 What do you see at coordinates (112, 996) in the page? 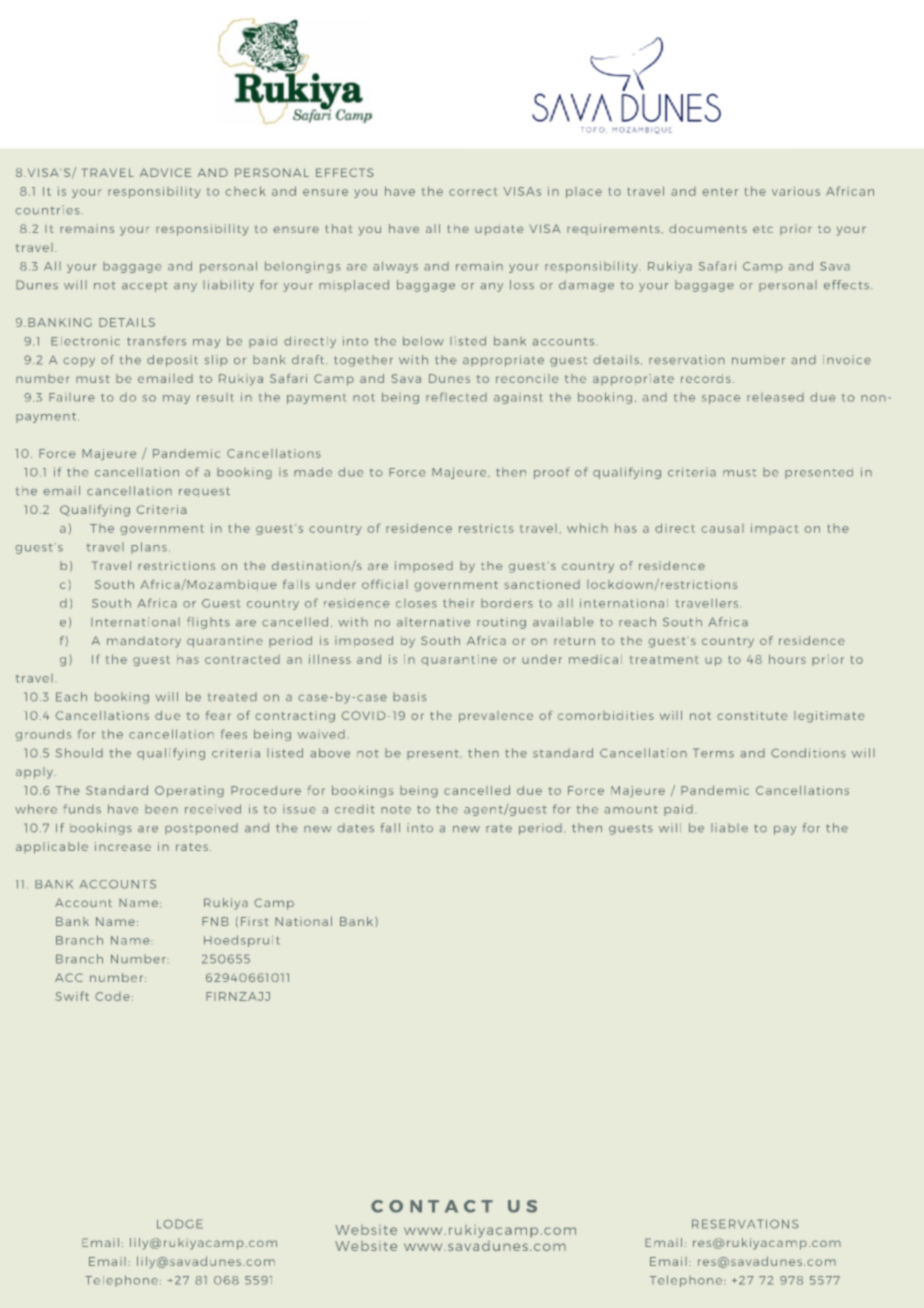
I see `Code` at bounding box center [112, 996].
